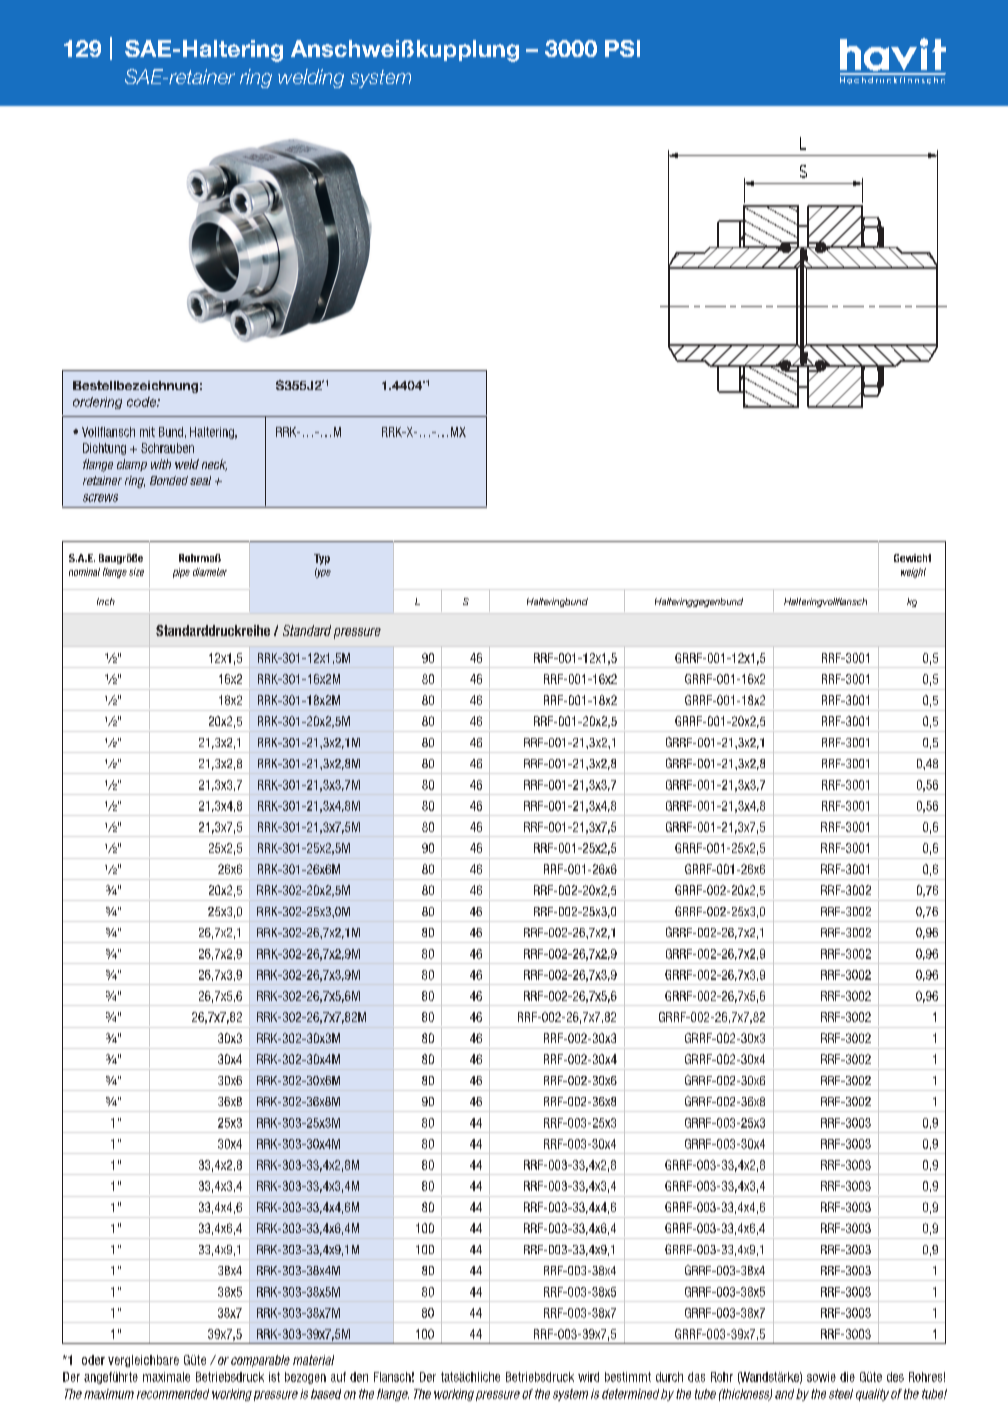  Describe the element at coordinates (323, 573) in the page. I see `type` at that location.
